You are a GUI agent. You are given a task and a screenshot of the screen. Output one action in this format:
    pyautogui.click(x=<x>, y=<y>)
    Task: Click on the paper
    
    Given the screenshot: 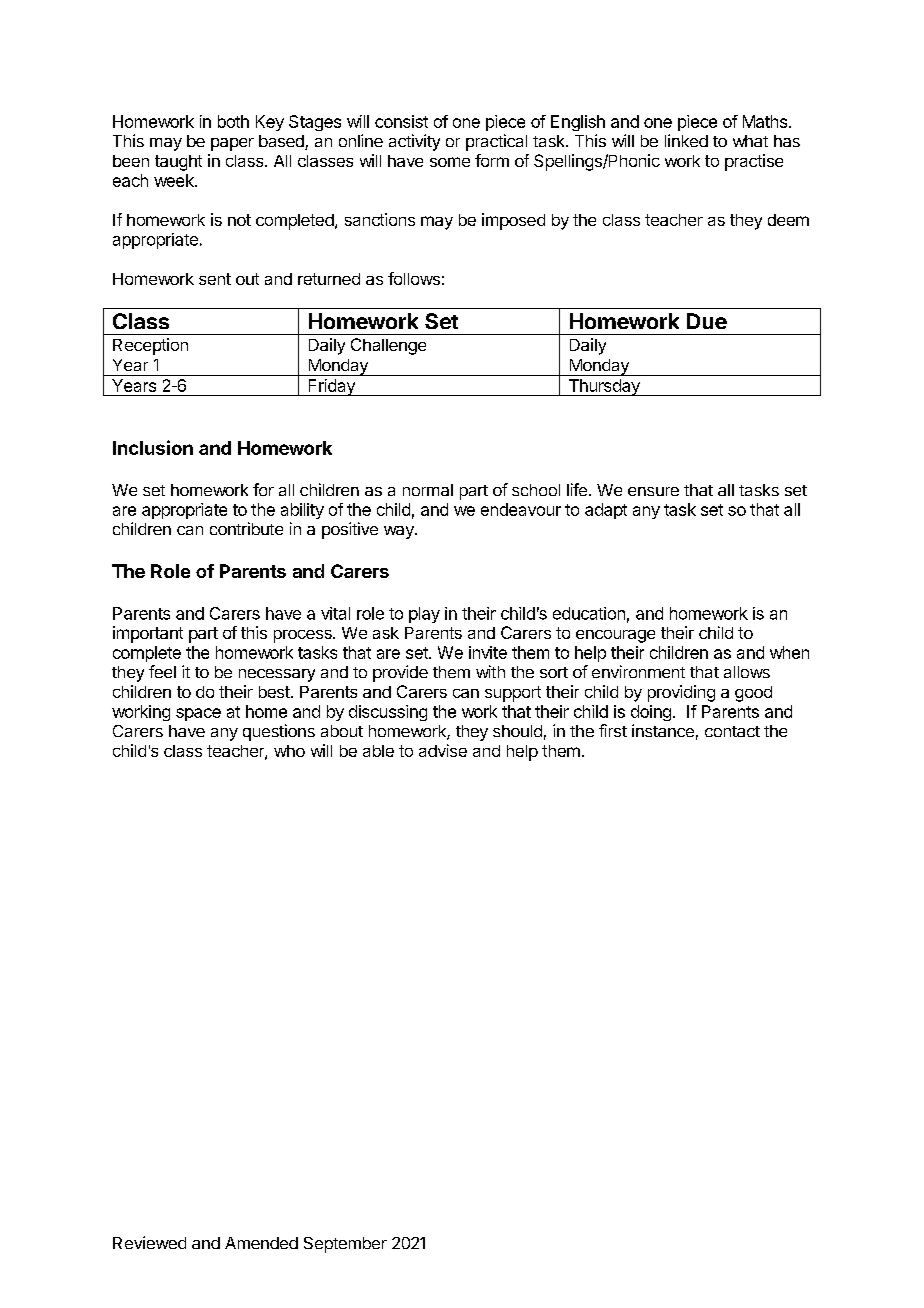 What is the action you would take?
    pyautogui.click(x=232, y=144)
